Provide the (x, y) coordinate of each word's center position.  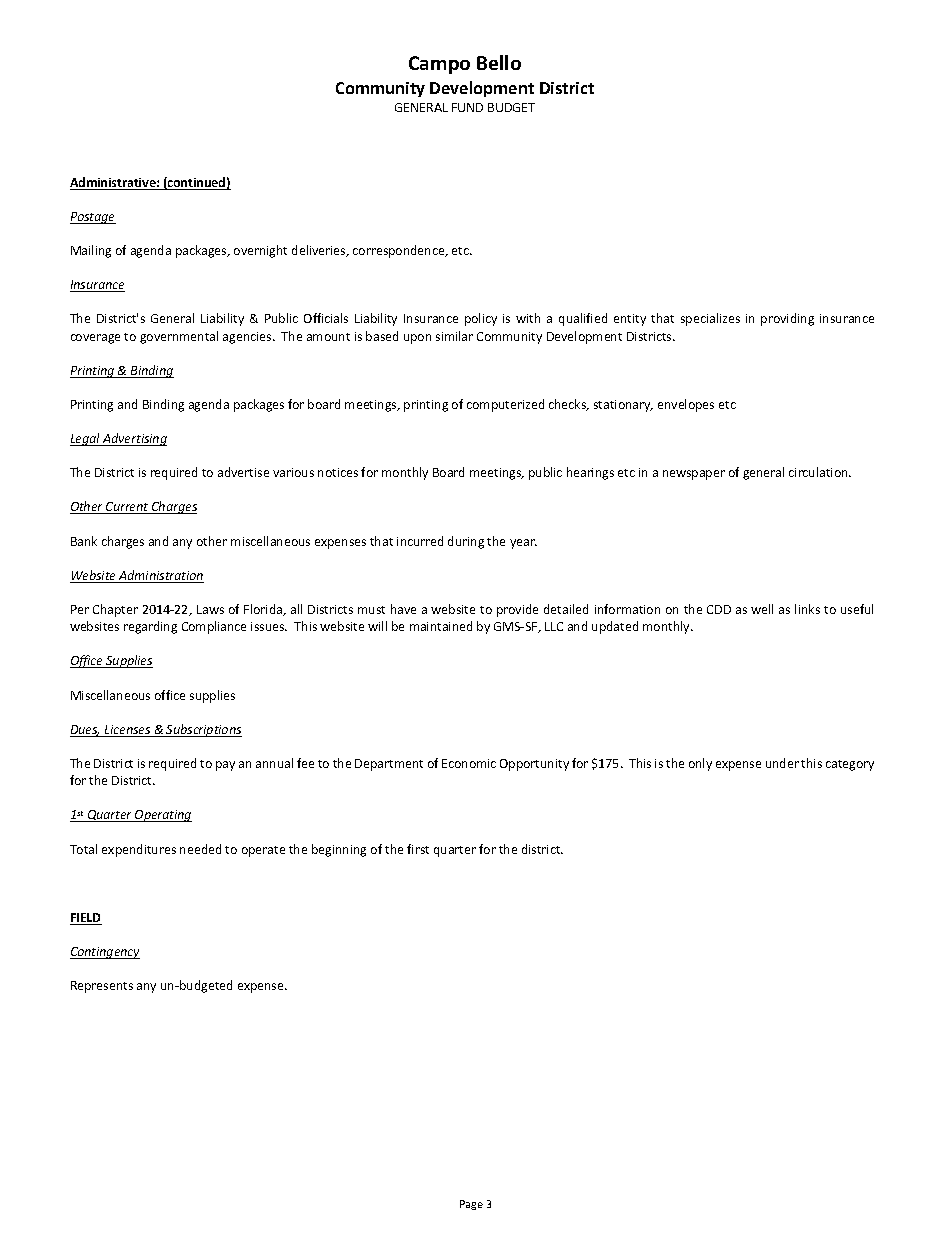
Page (471, 1205)
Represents (102, 987)
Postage (93, 218)
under (782, 763)
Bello (499, 62)
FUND (467, 107)
